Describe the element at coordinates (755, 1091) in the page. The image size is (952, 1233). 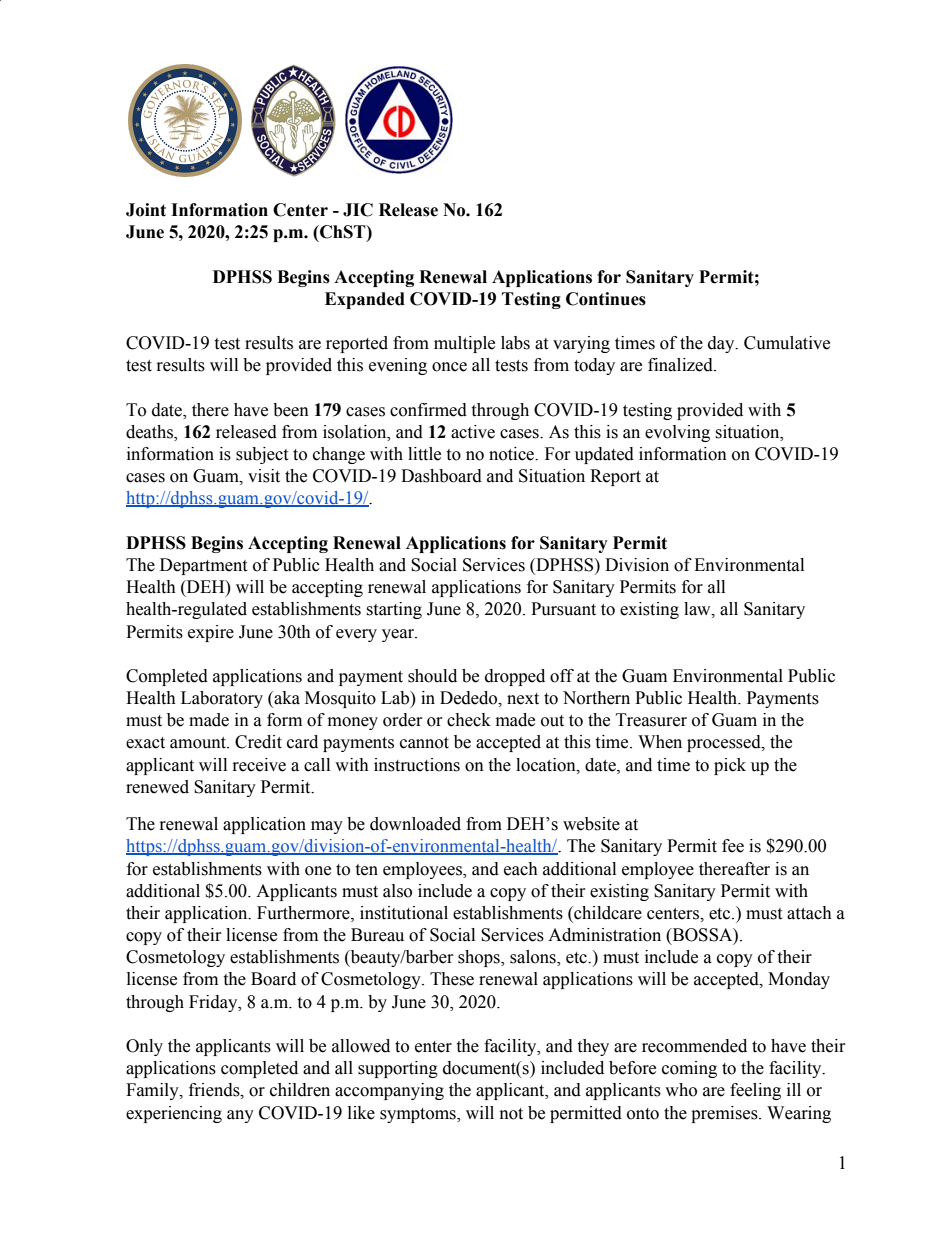
I see `feeling` at that location.
